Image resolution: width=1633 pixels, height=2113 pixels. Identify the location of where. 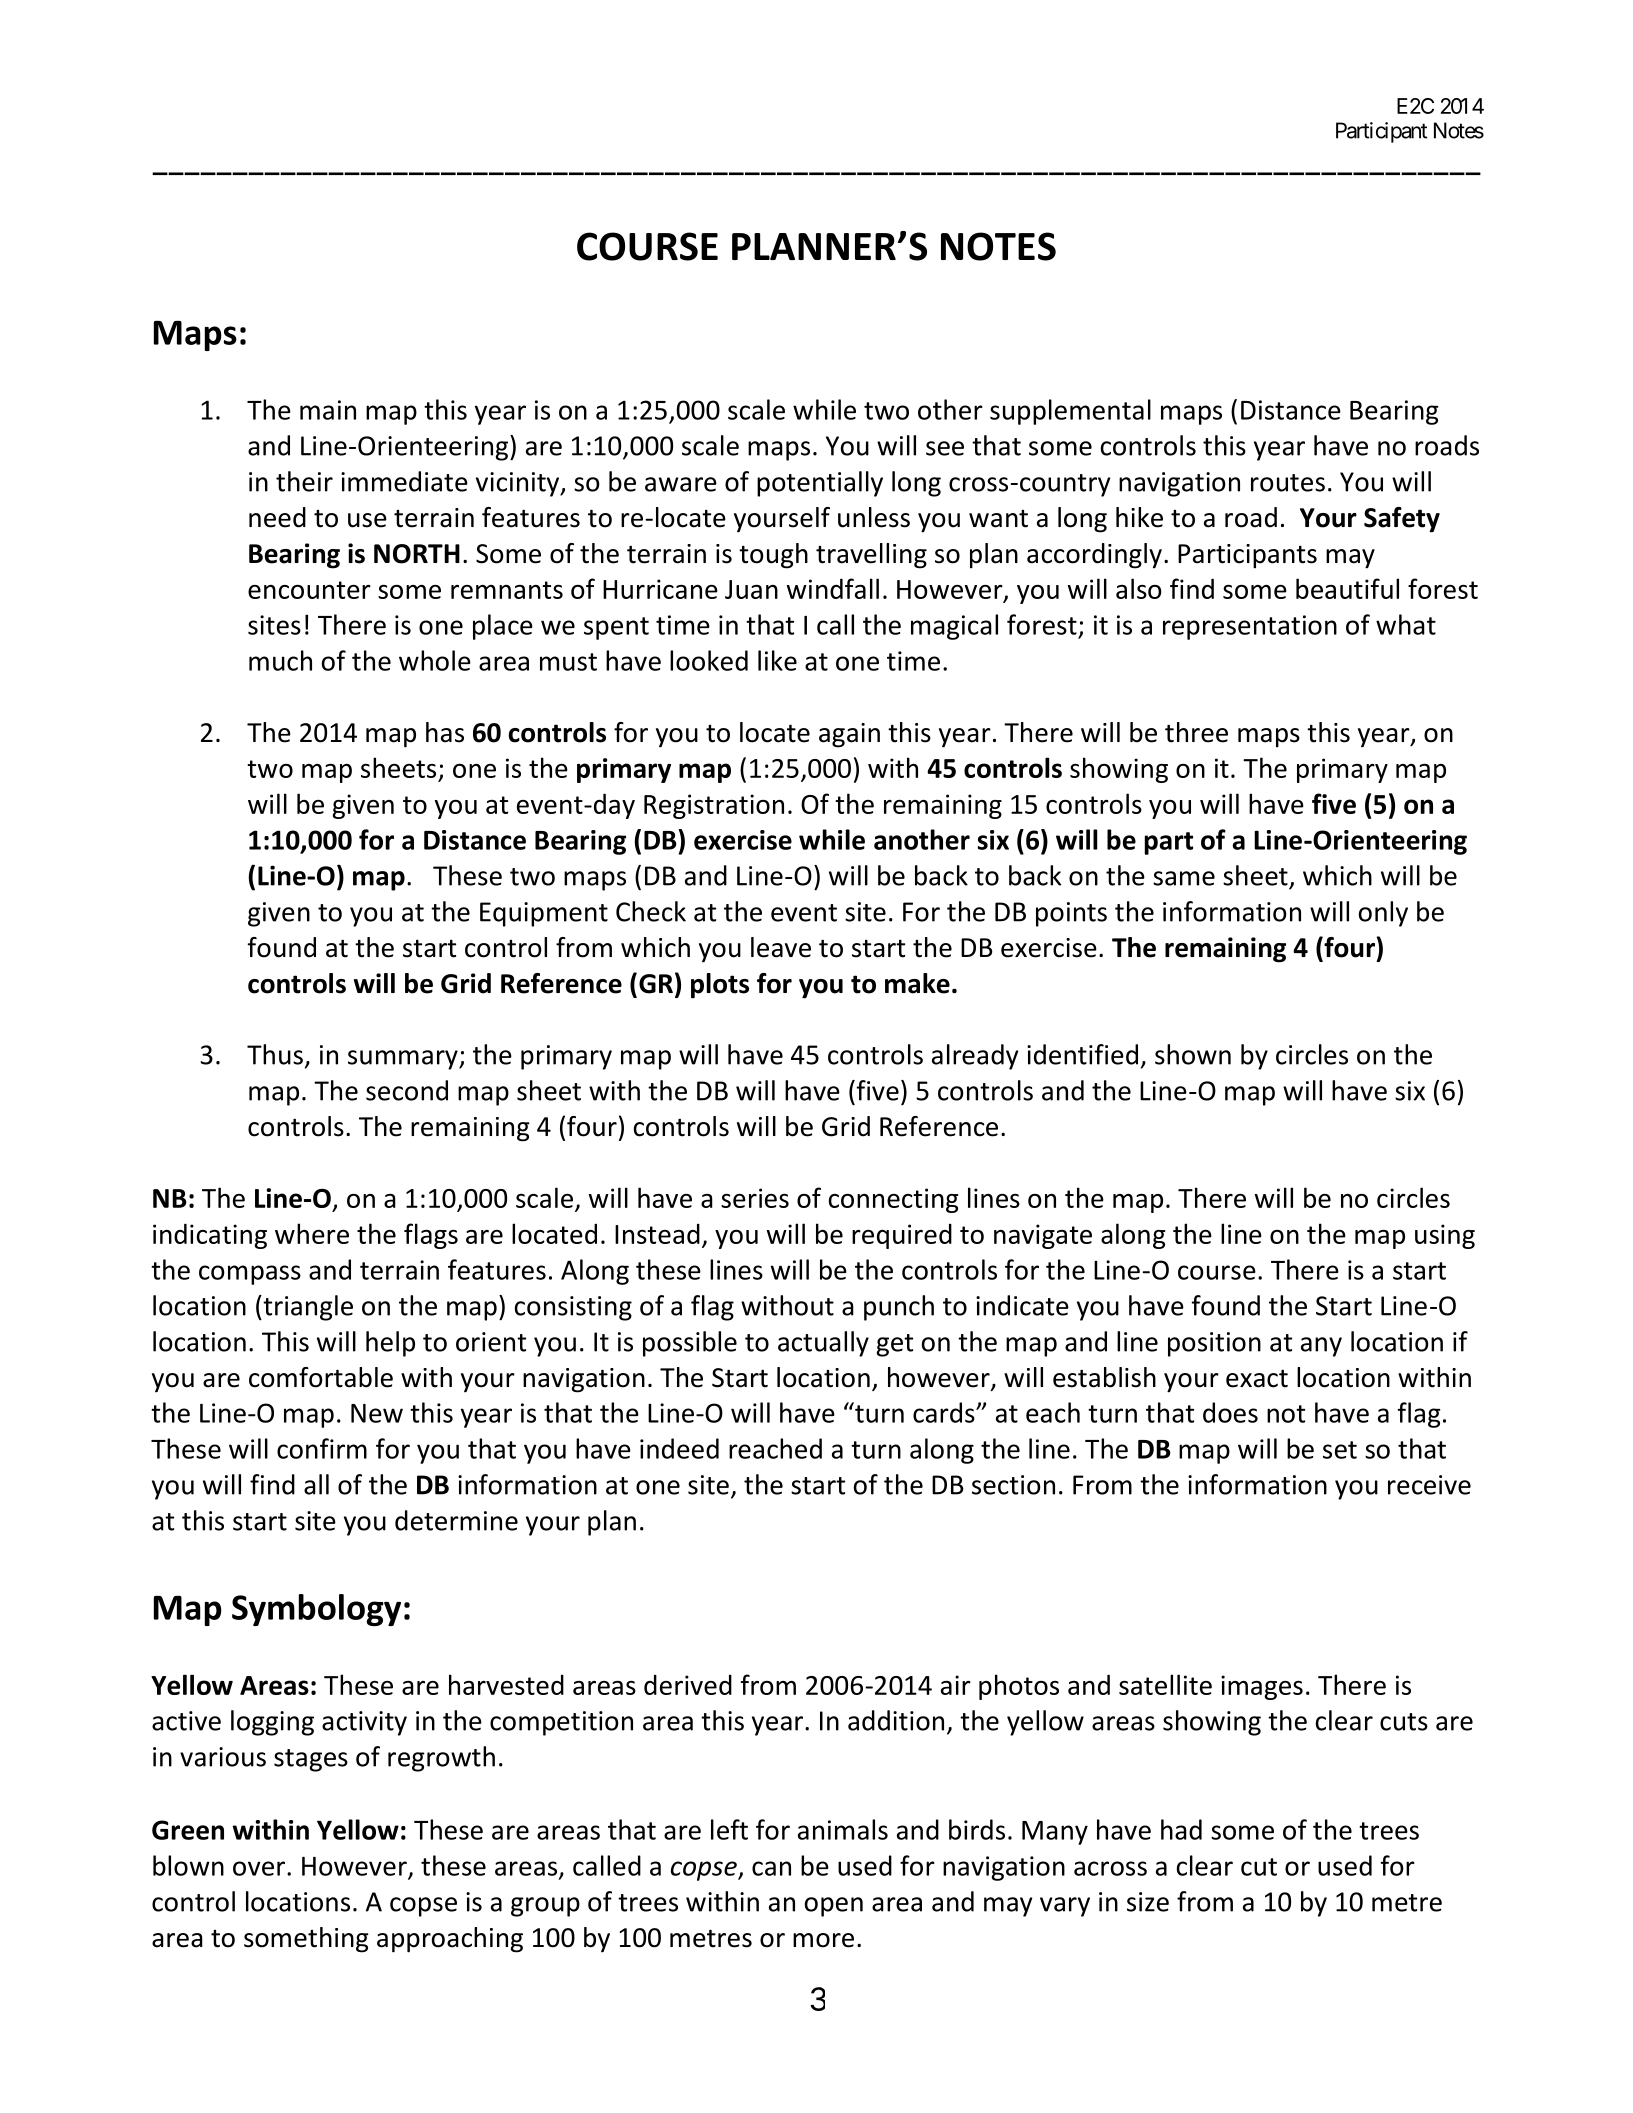
(312, 1233).
